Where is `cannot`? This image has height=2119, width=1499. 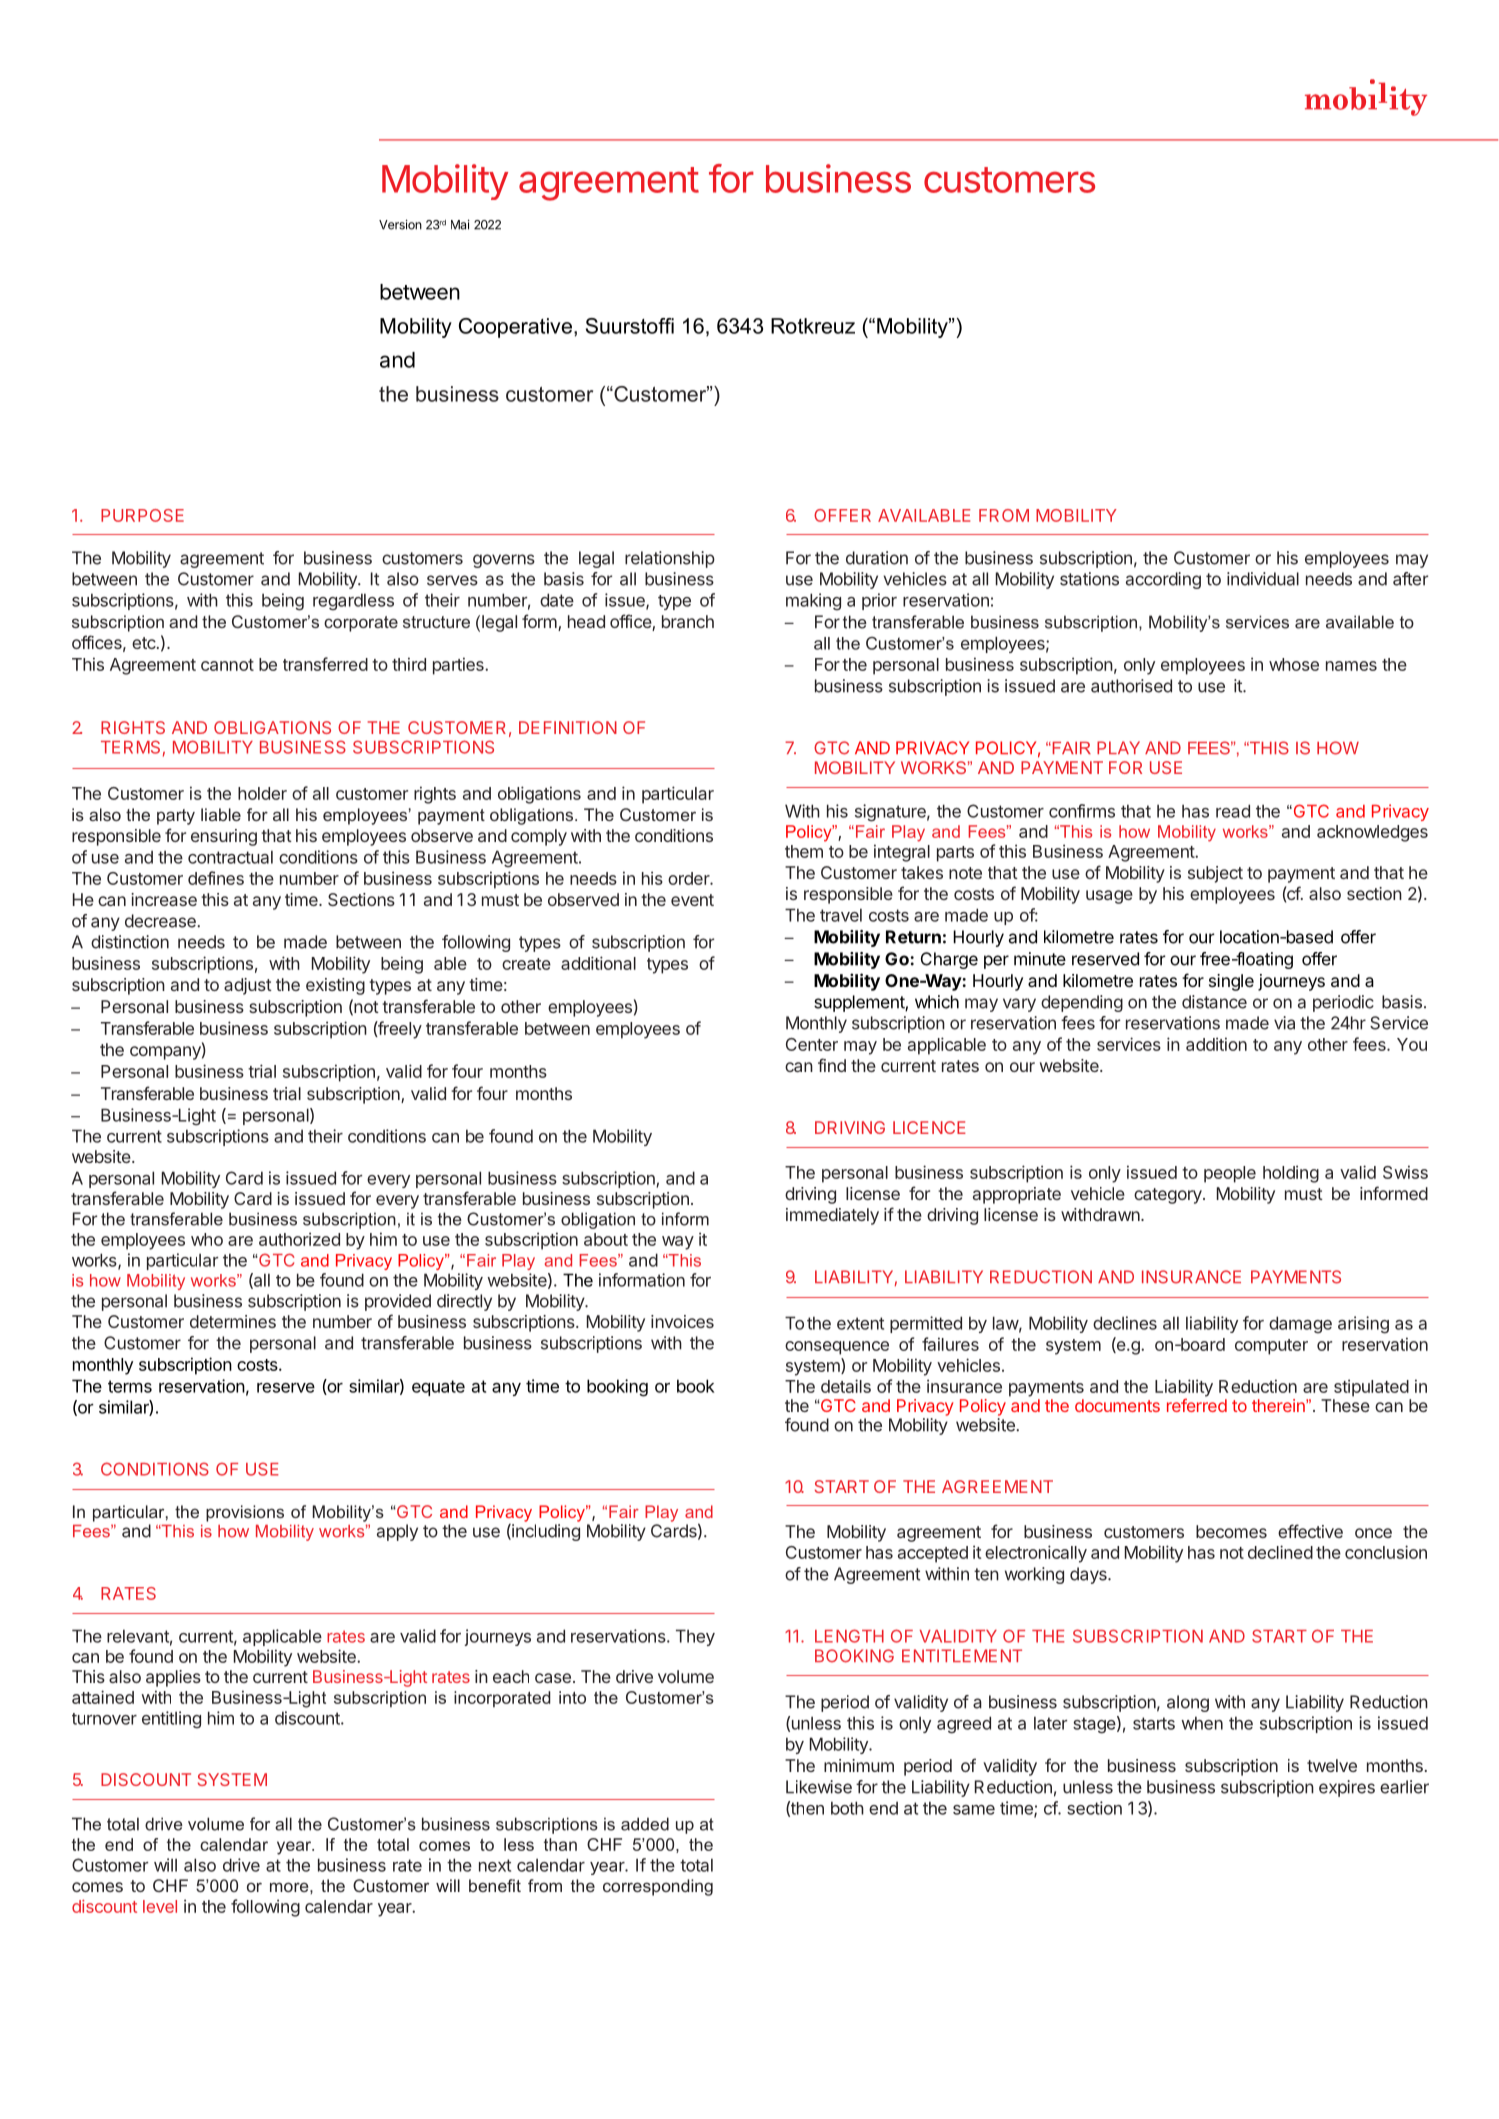
cannot is located at coordinates (227, 665).
